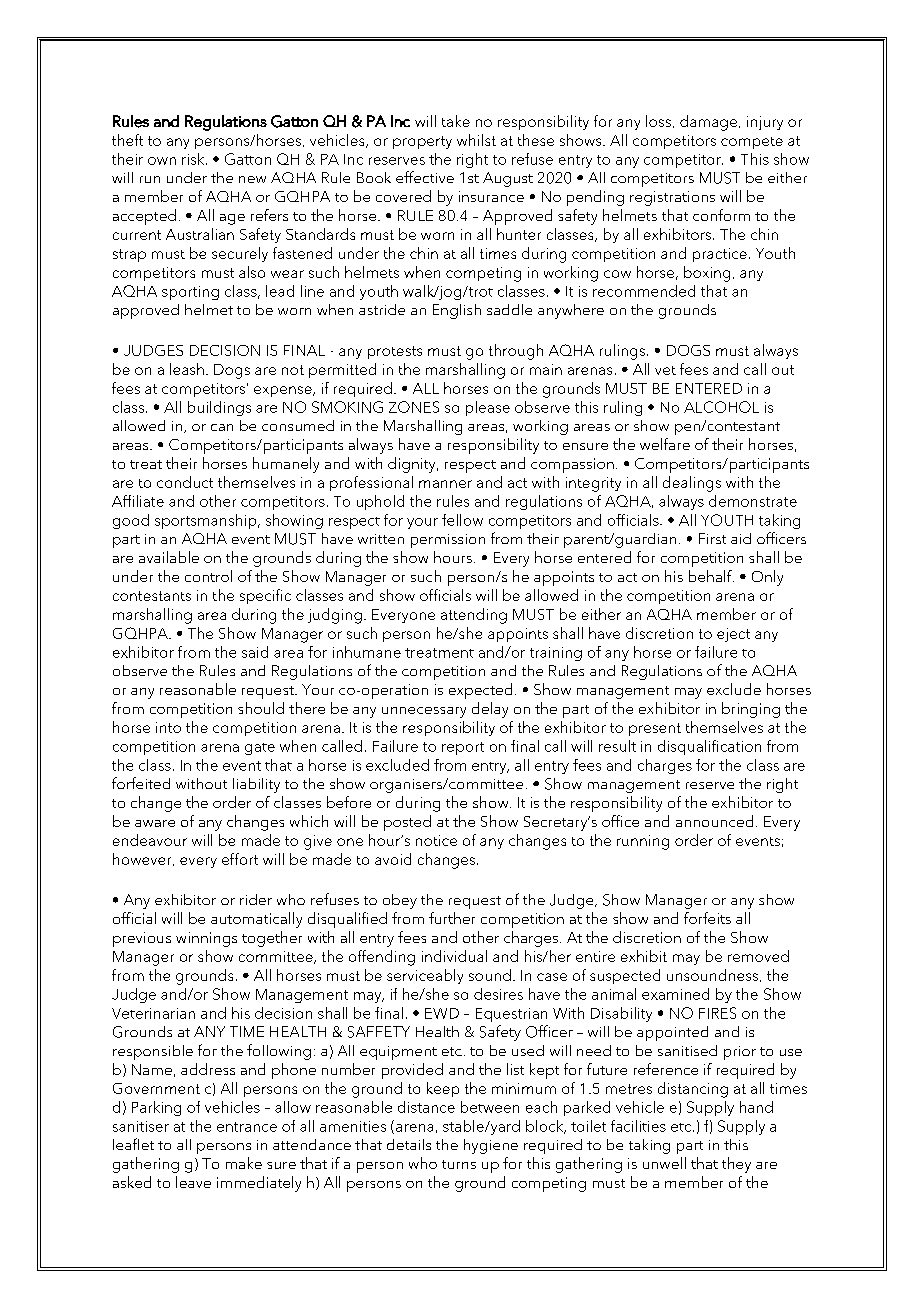 This screenshot has height=1308, width=924. What do you see at coordinates (708, 123) in the screenshot?
I see `damage` at bounding box center [708, 123].
